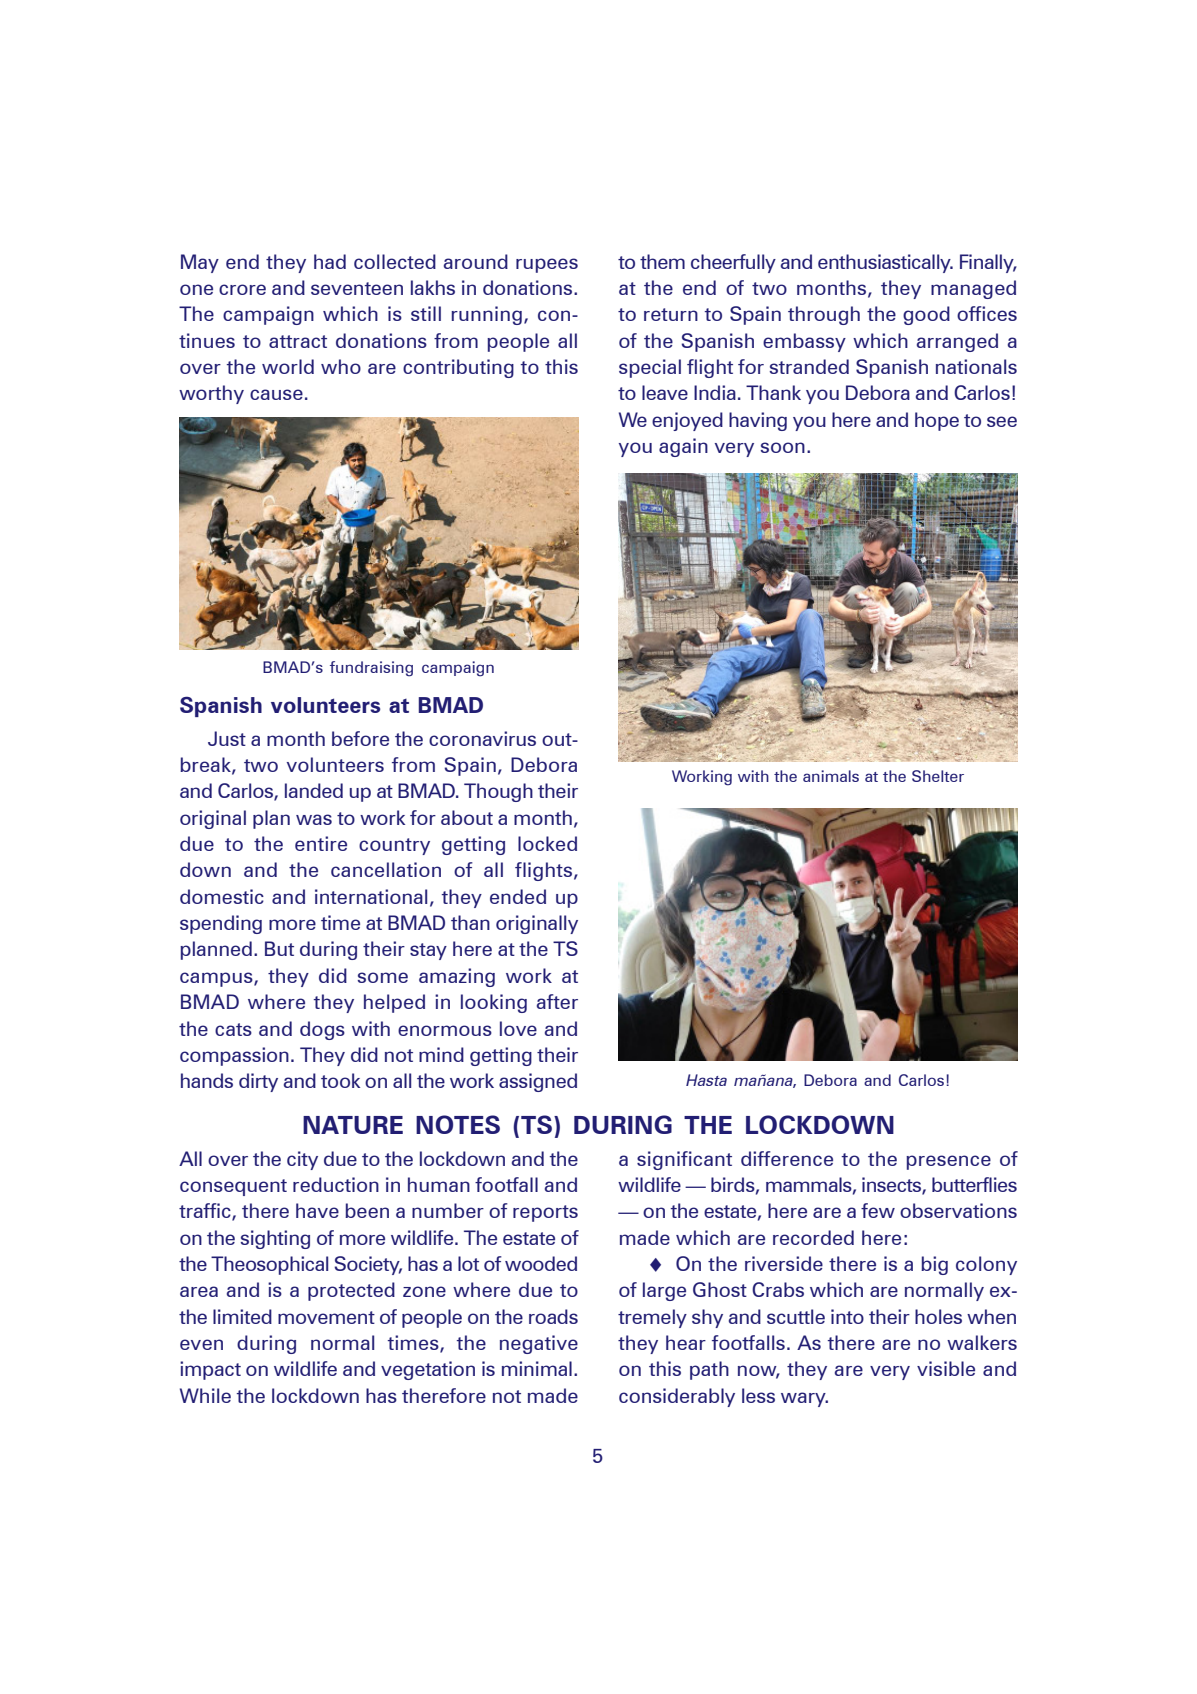 This document has height=1694, width=1197. Describe the element at coordinates (242, 289) in the document. I see `crore` at that location.
